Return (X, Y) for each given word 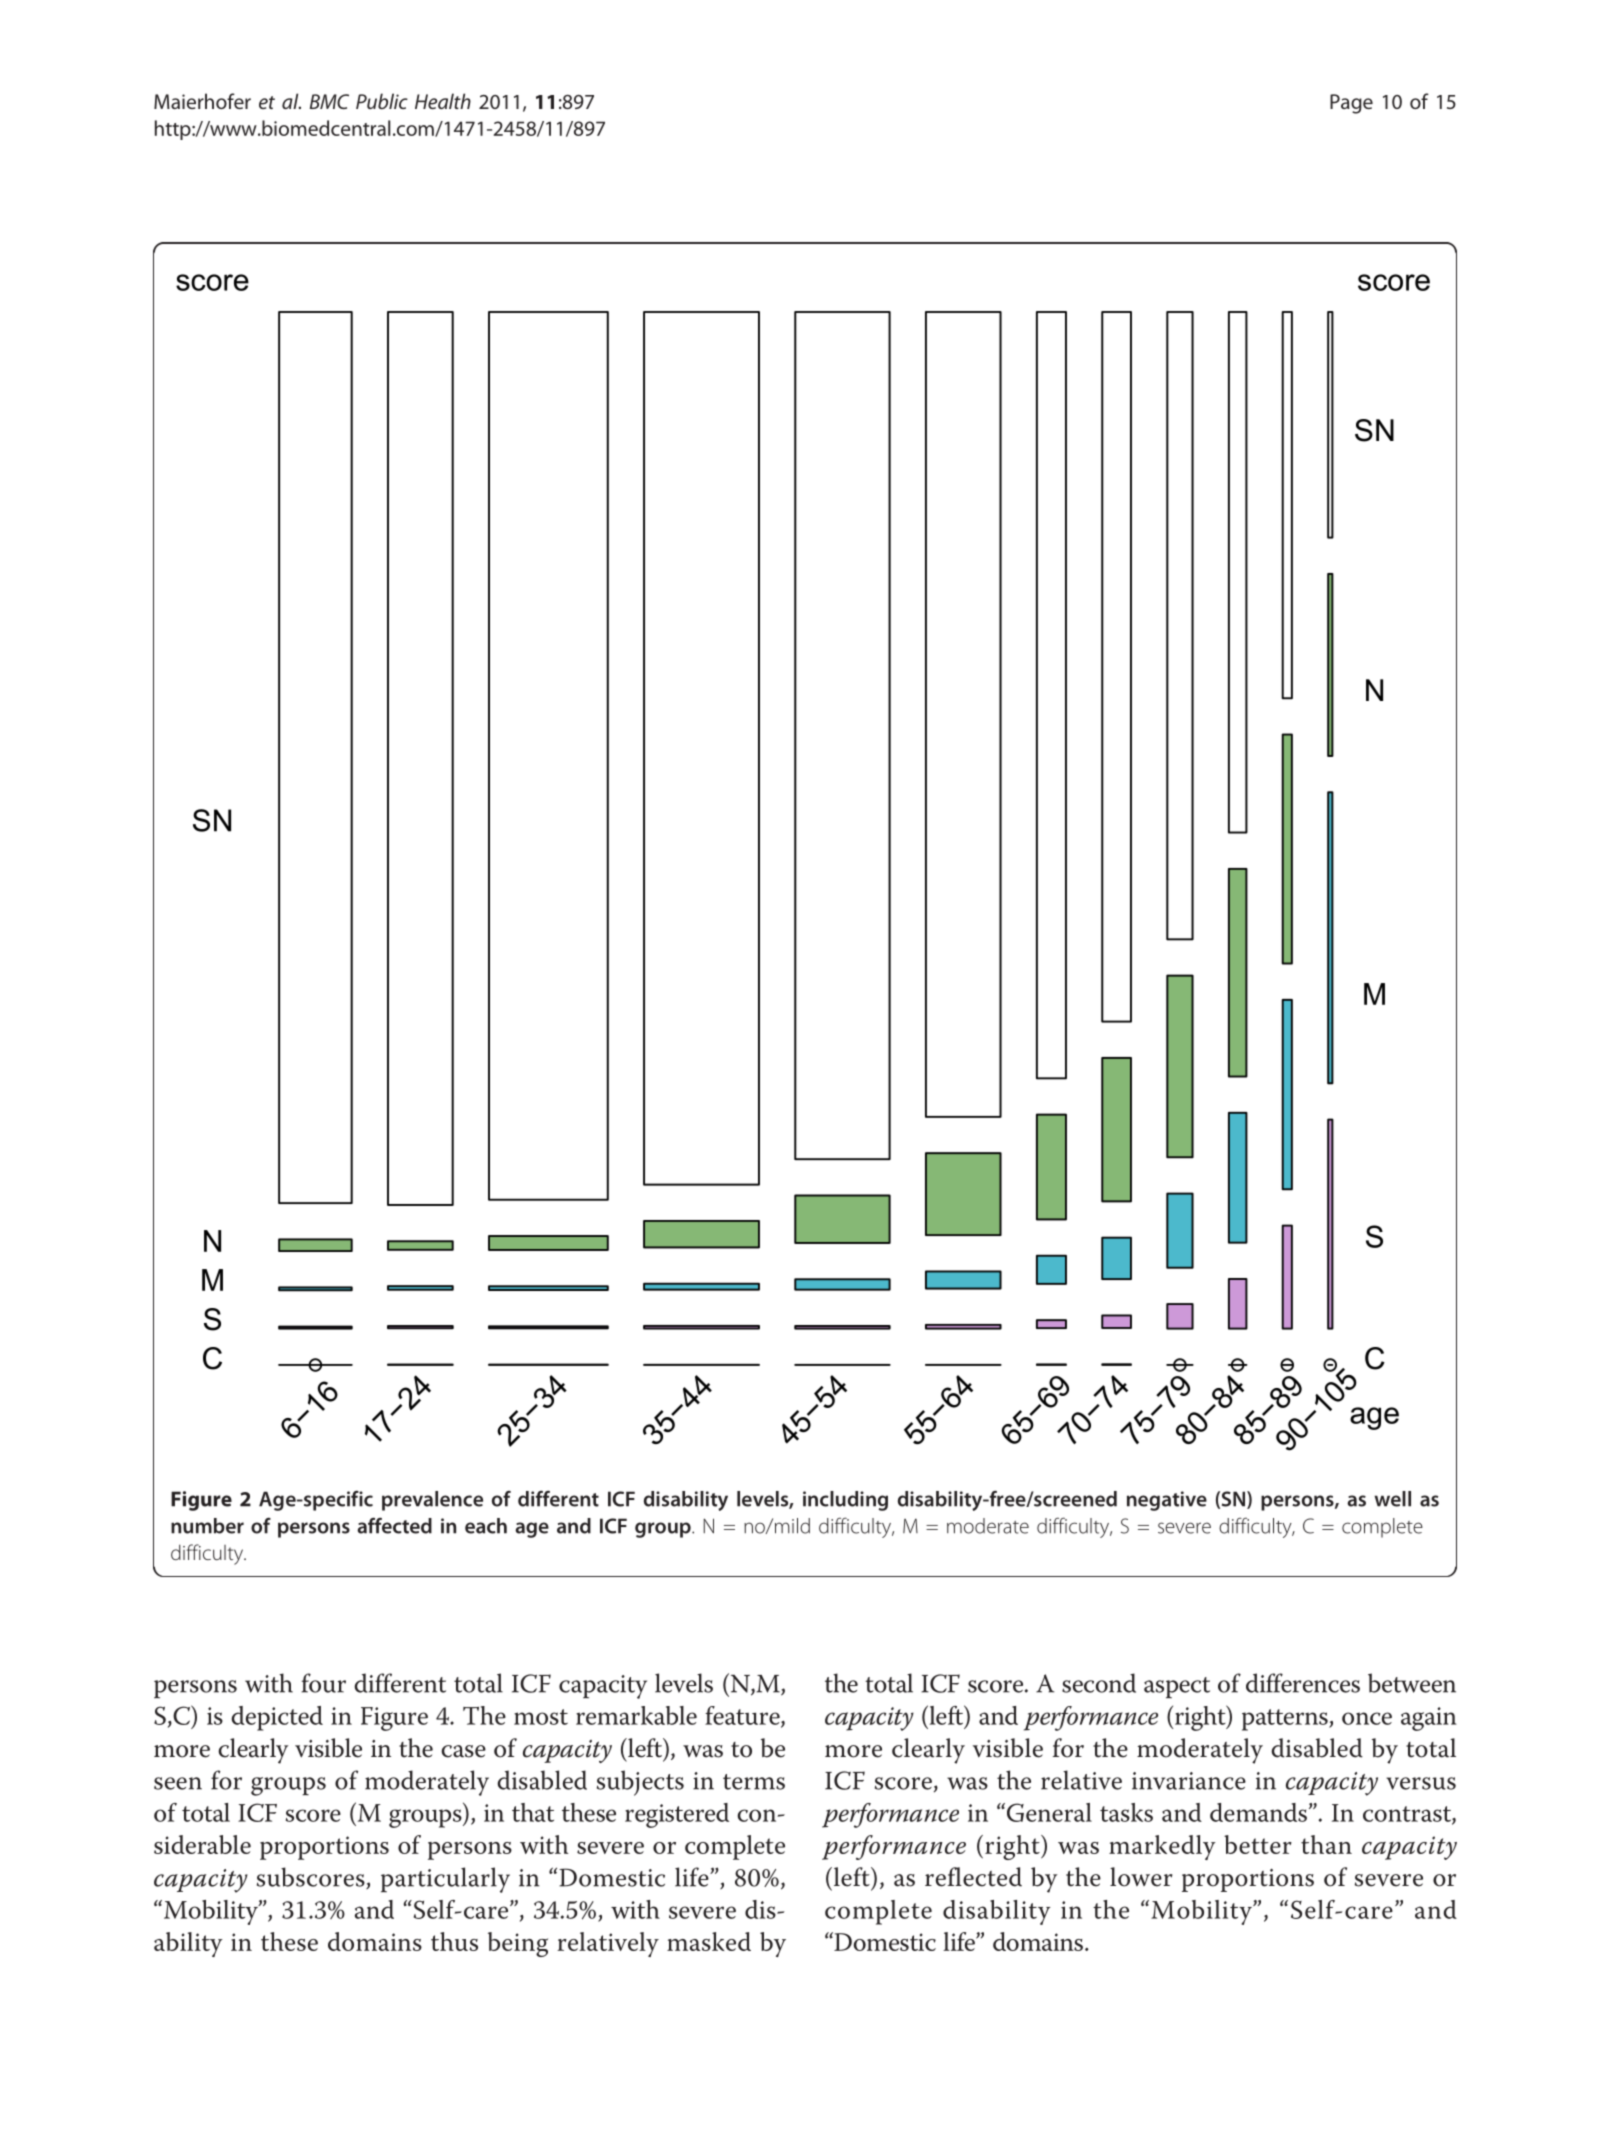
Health (443, 101)
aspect (1177, 1687)
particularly (445, 1880)
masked (709, 1941)
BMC (329, 101)
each (486, 1526)
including (845, 1501)
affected (394, 1525)
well (1392, 1499)
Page (1351, 104)
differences (1303, 1683)
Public (382, 101)
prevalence (432, 1501)
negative (1167, 1501)
